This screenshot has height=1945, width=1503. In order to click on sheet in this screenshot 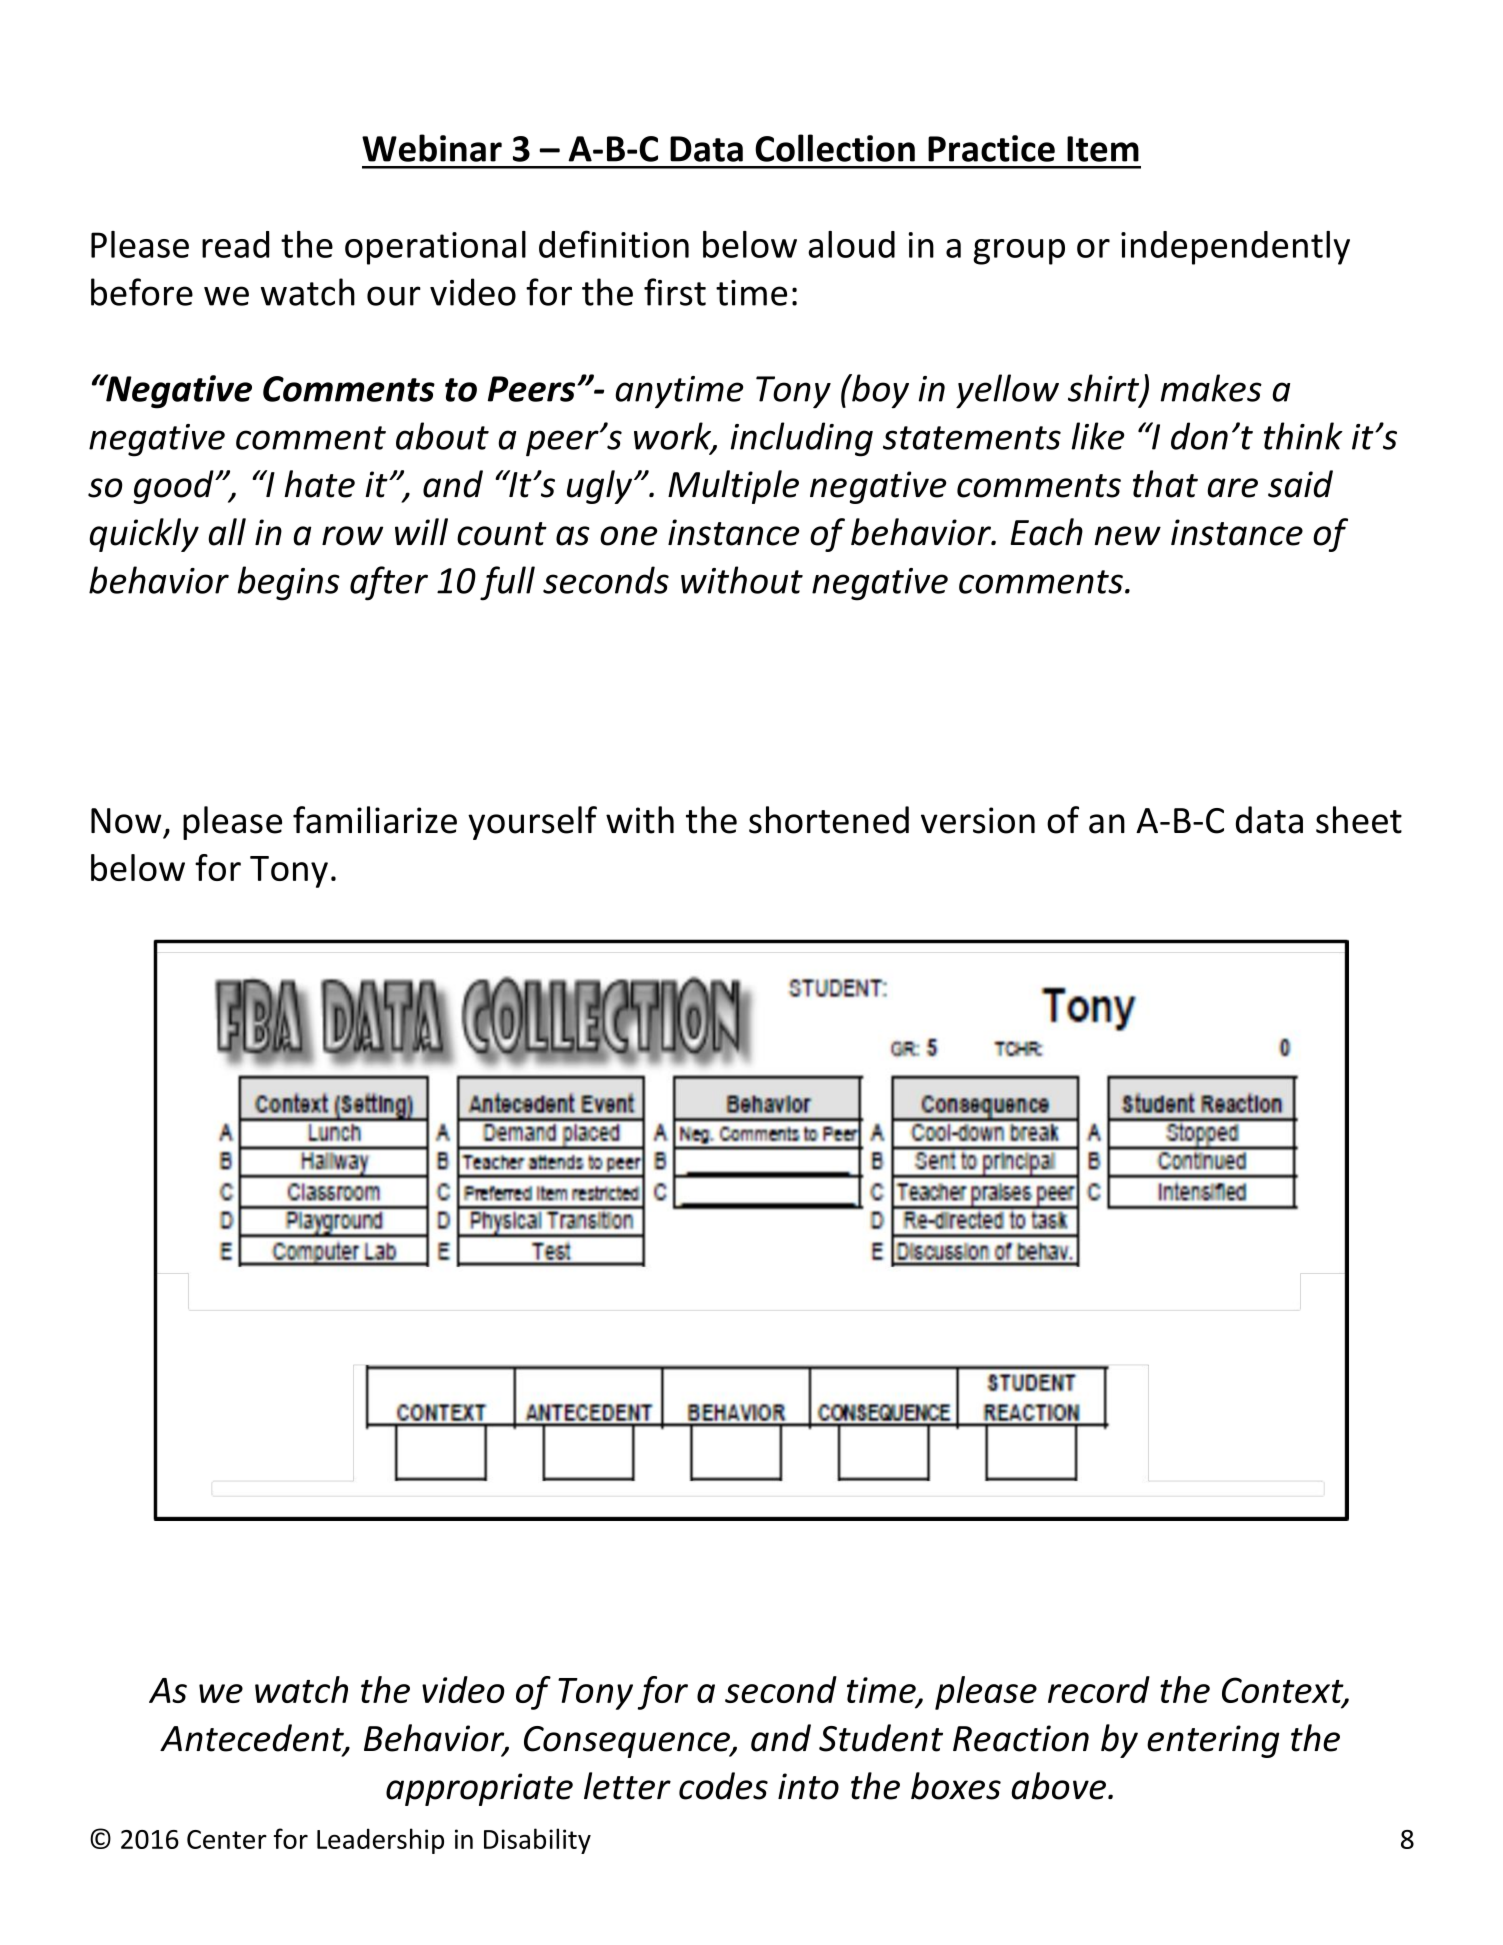, I will do `click(1359, 820)`.
